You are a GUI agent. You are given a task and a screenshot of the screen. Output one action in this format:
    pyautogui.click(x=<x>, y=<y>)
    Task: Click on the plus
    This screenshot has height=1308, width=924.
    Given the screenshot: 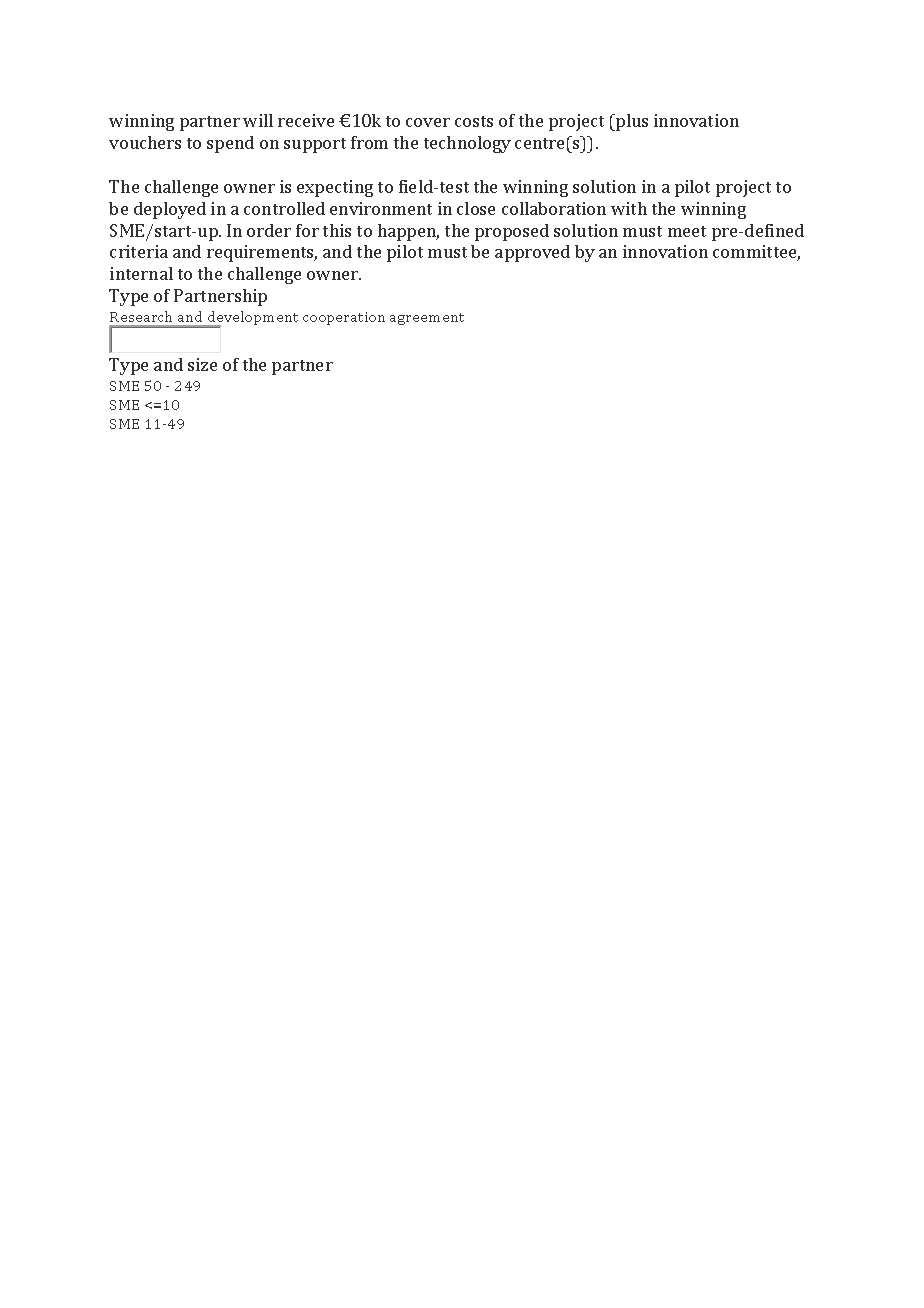 What is the action you would take?
    pyautogui.click(x=631, y=122)
